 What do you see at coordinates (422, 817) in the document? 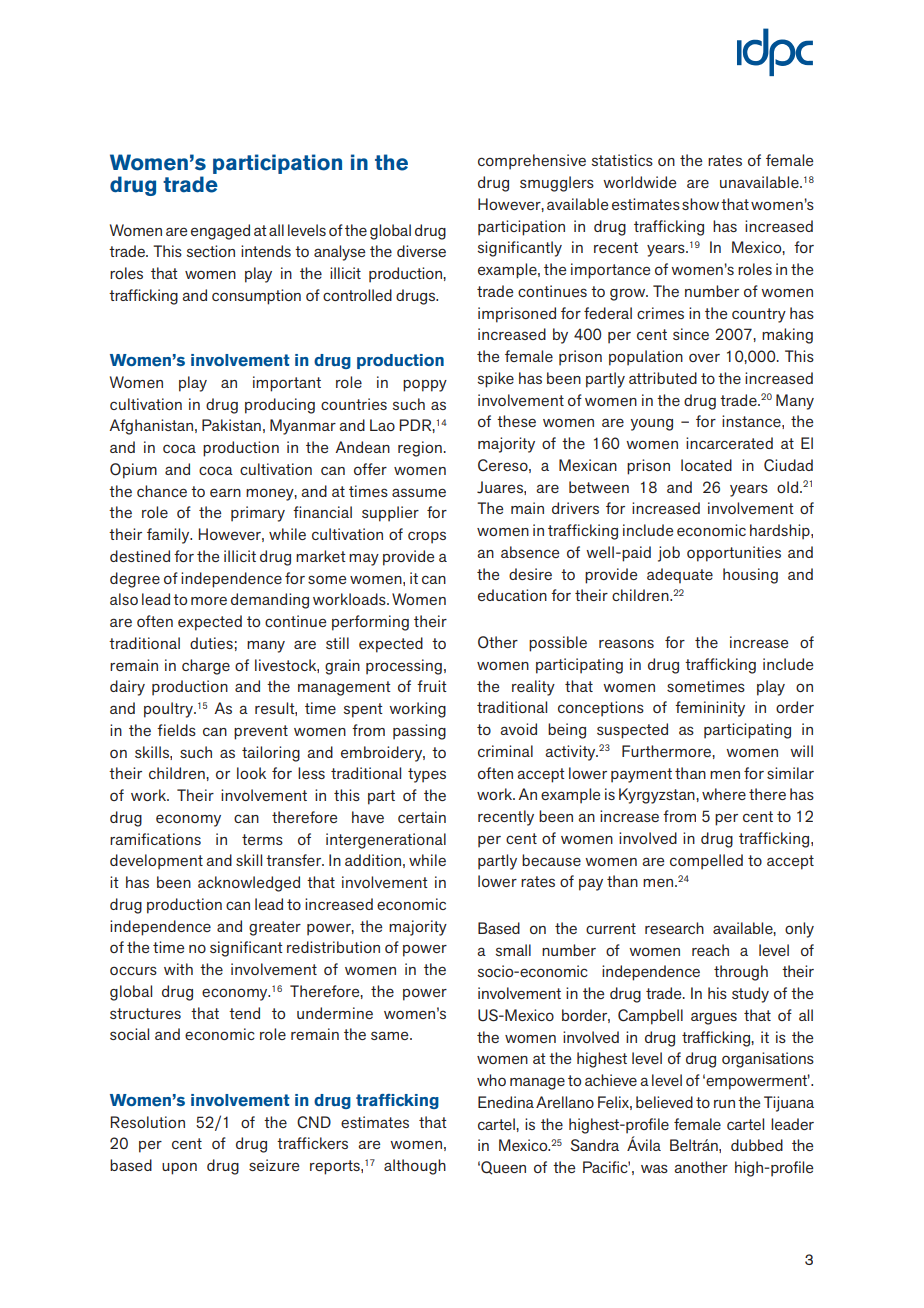
I see `certain` at bounding box center [422, 817].
